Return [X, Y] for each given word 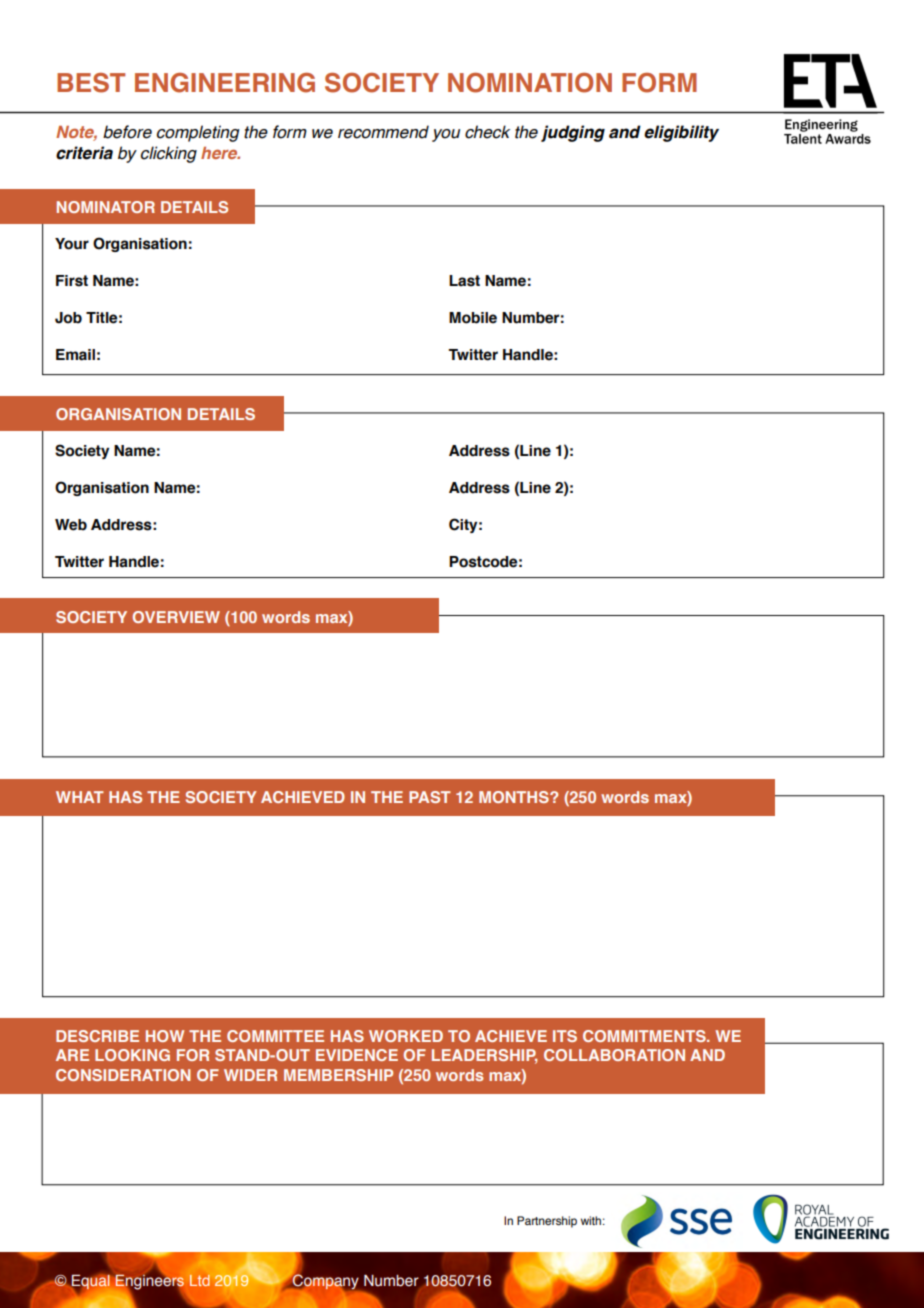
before [127, 132]
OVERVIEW [176, 617]
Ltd [200, 1280]
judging [573, 133]
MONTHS [515, 797]
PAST [430, 797]
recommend [383, 132]
